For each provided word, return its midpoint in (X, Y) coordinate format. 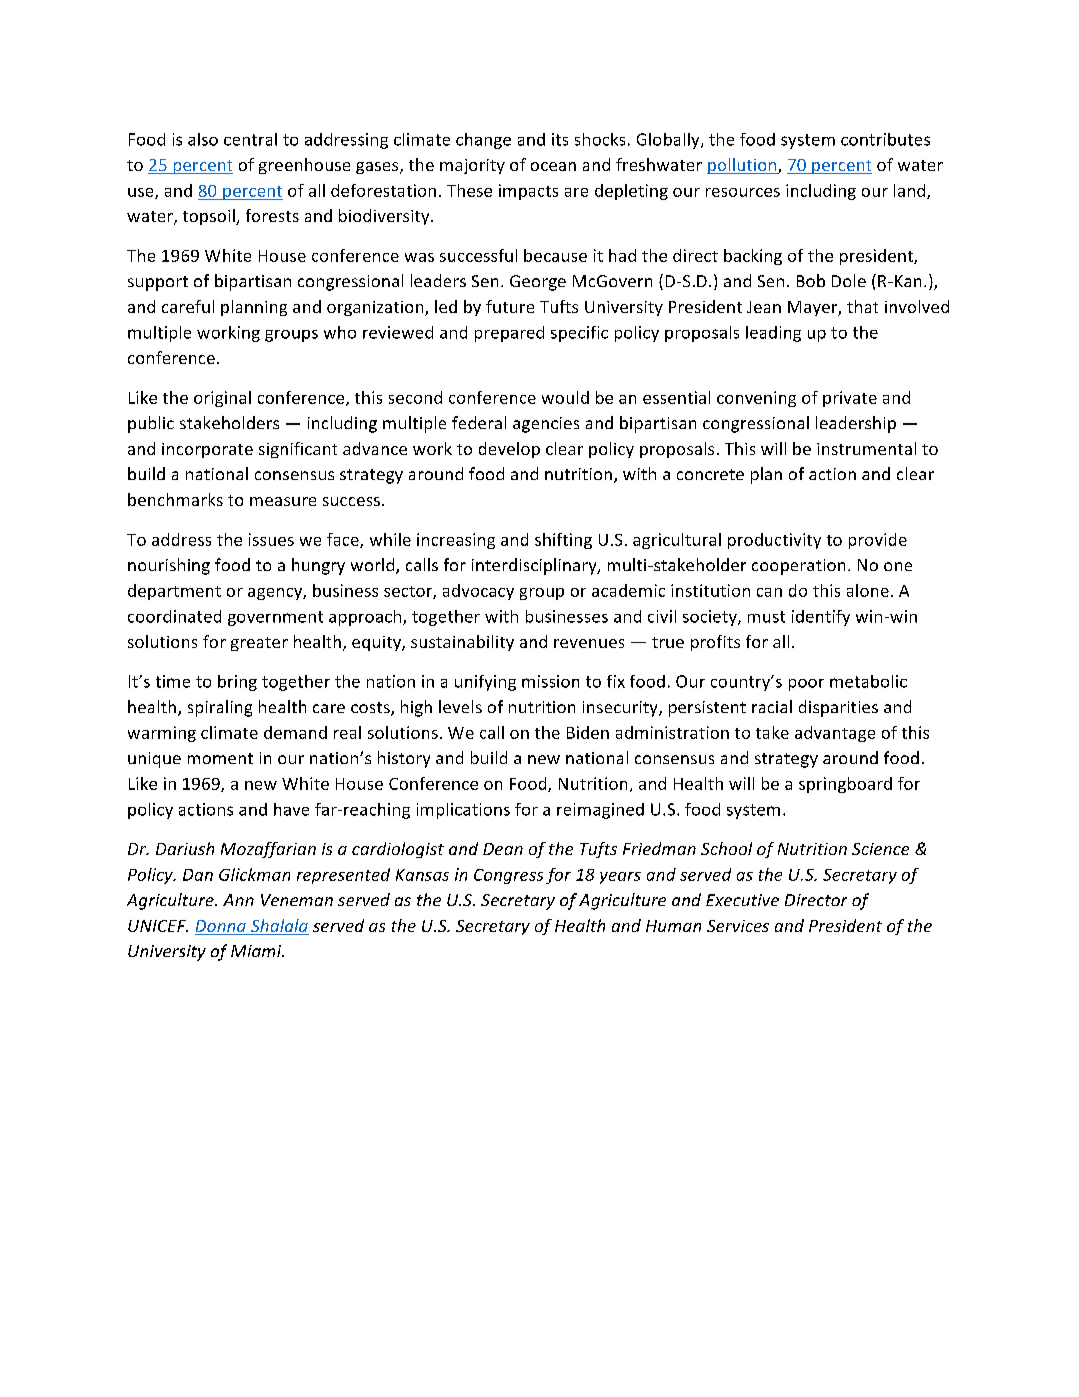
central (250, 139)
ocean (553, 166)
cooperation (798, 567)
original (222, 399)
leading (773, 334)
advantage (835, 734)
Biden (588, 732)
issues (271, 539)
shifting (563, 541)
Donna (221, 927)
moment (220, 758)
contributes (885, 139)
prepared (509, 334)
